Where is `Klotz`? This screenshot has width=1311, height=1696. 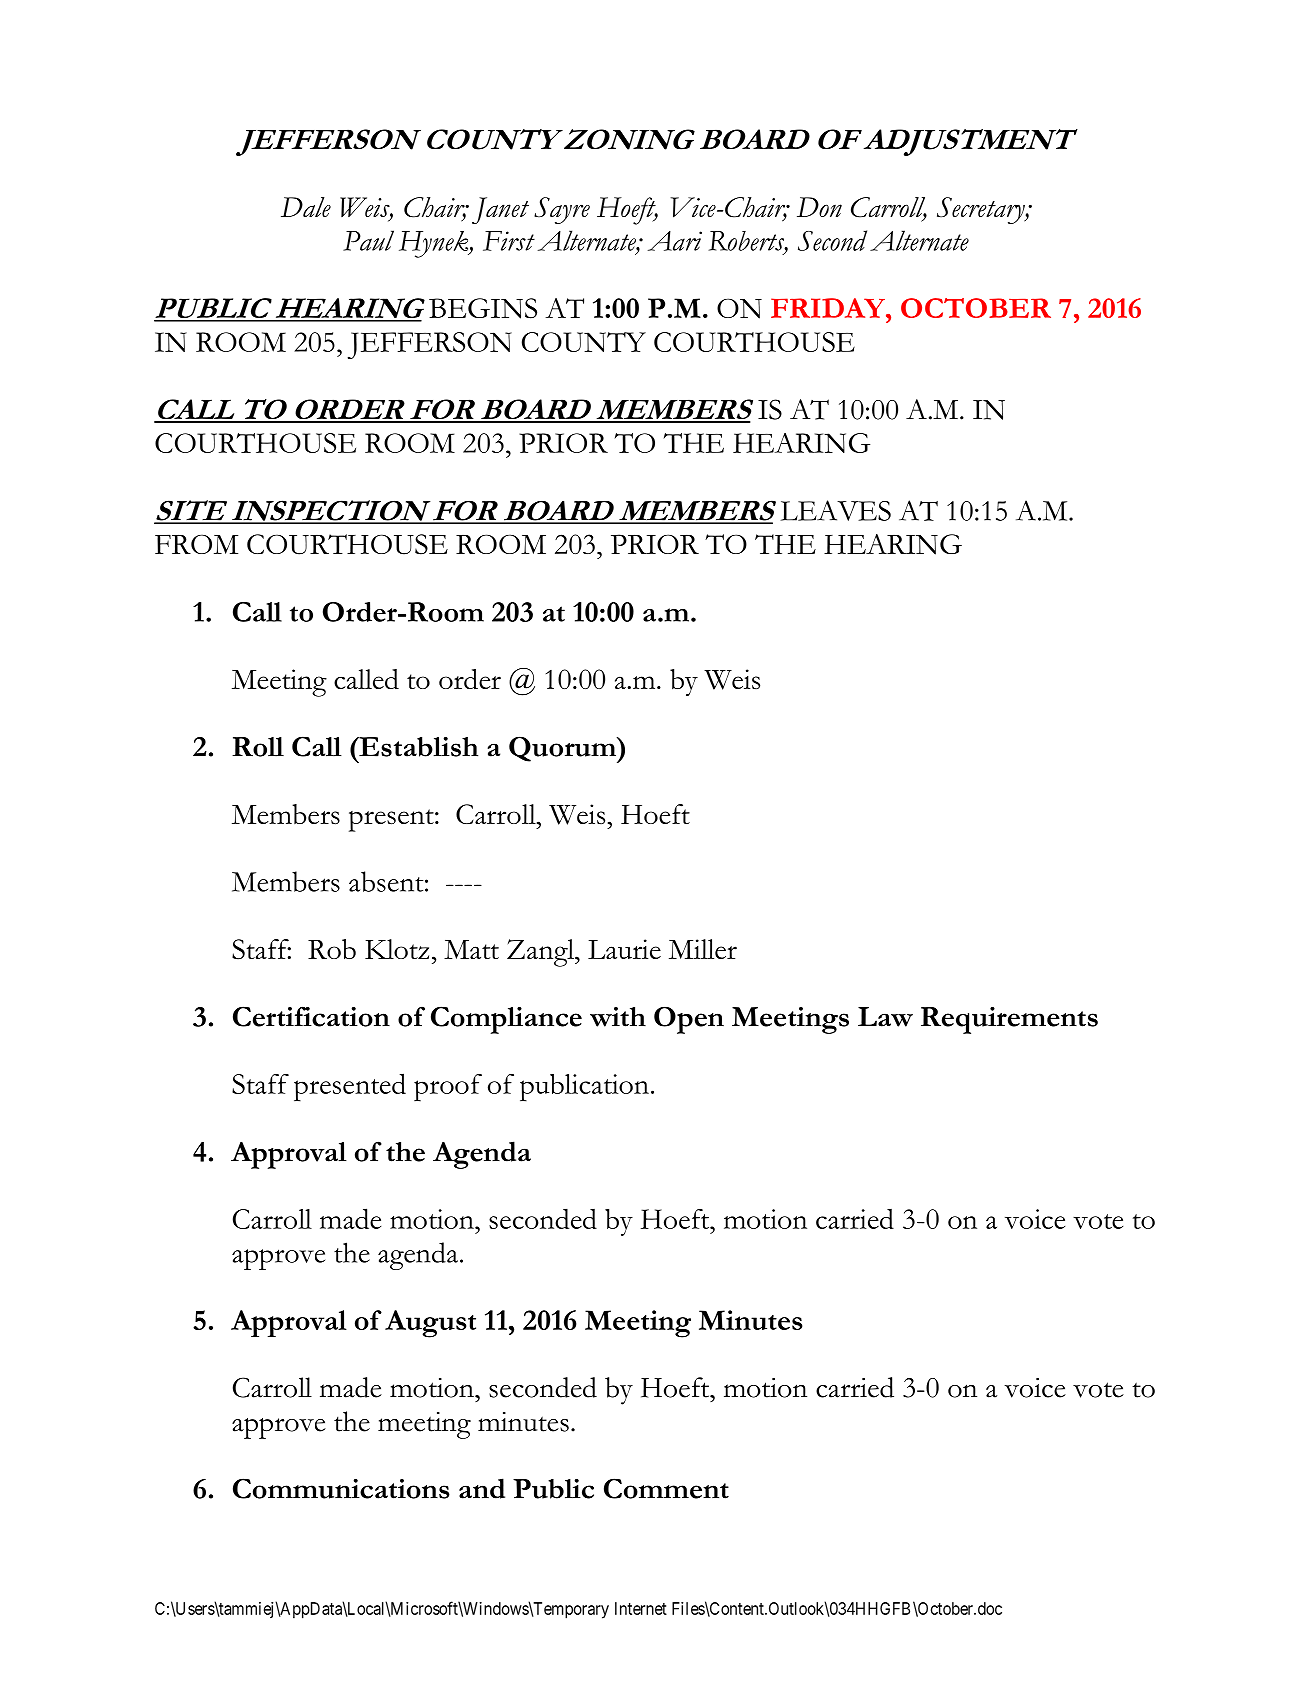 Klotz is located at coordinates (397, 949).
